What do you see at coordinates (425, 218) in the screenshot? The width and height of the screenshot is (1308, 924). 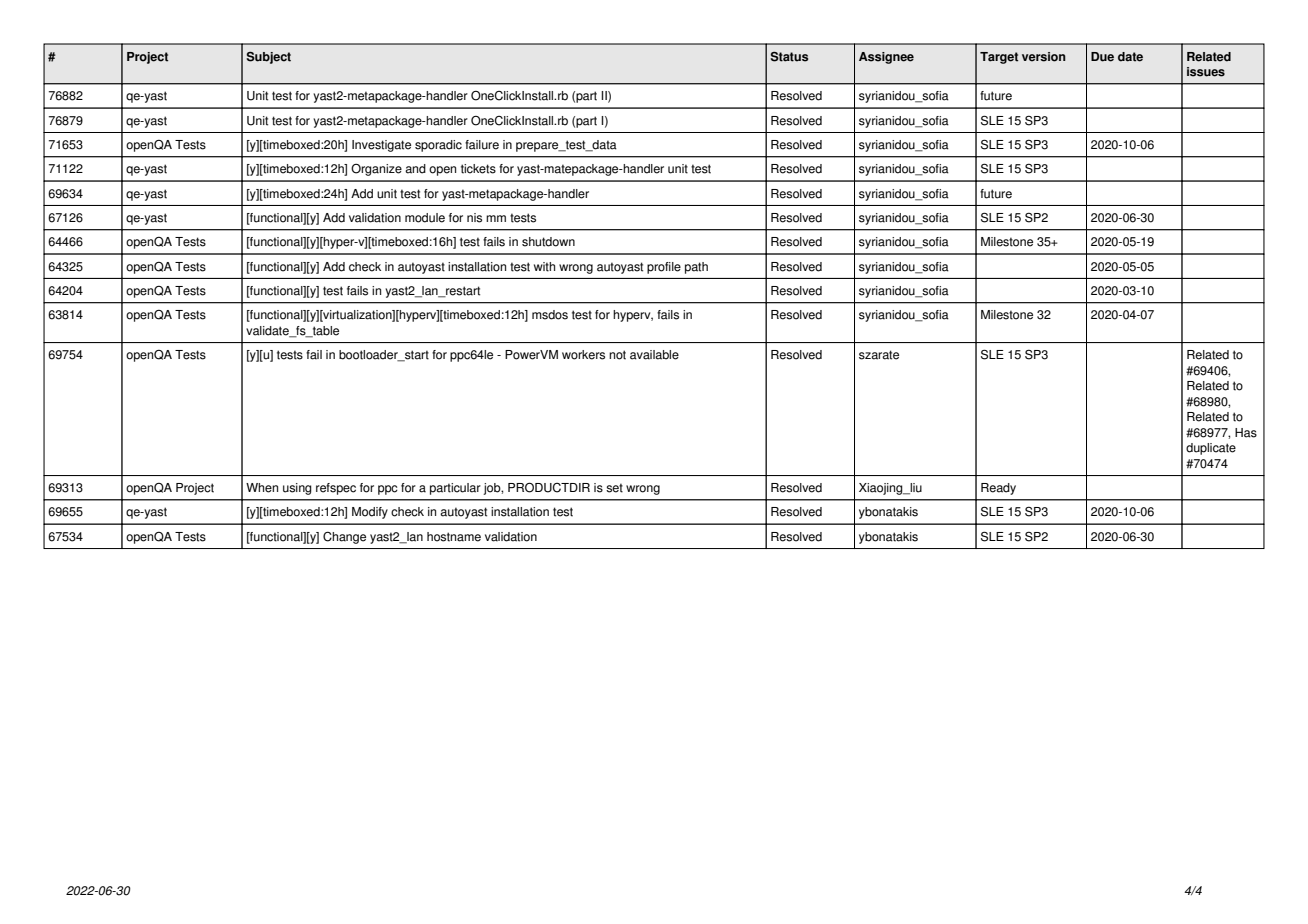 I see `module` at bounding box center [425, 218].
